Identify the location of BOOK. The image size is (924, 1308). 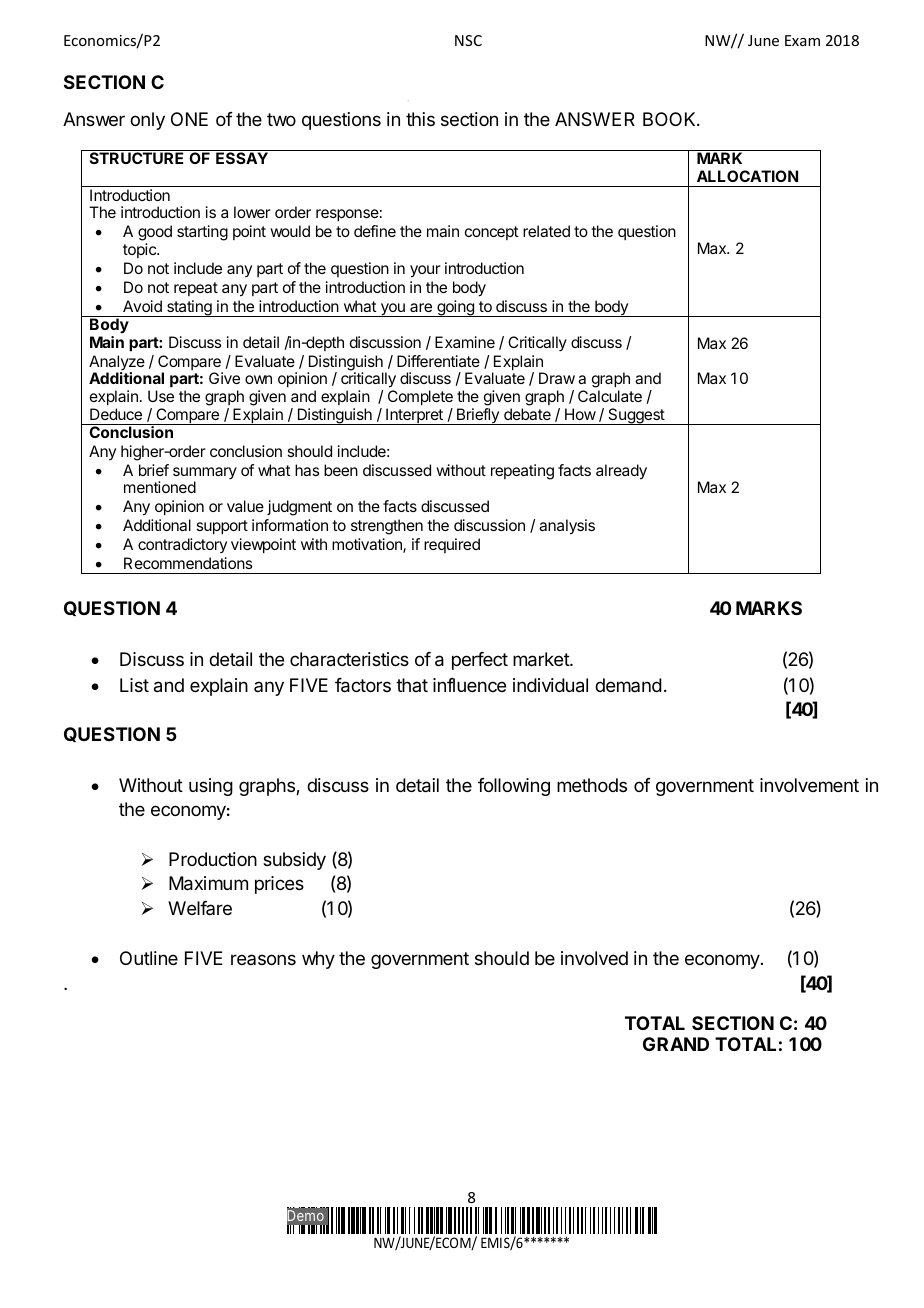
(670, 119).
